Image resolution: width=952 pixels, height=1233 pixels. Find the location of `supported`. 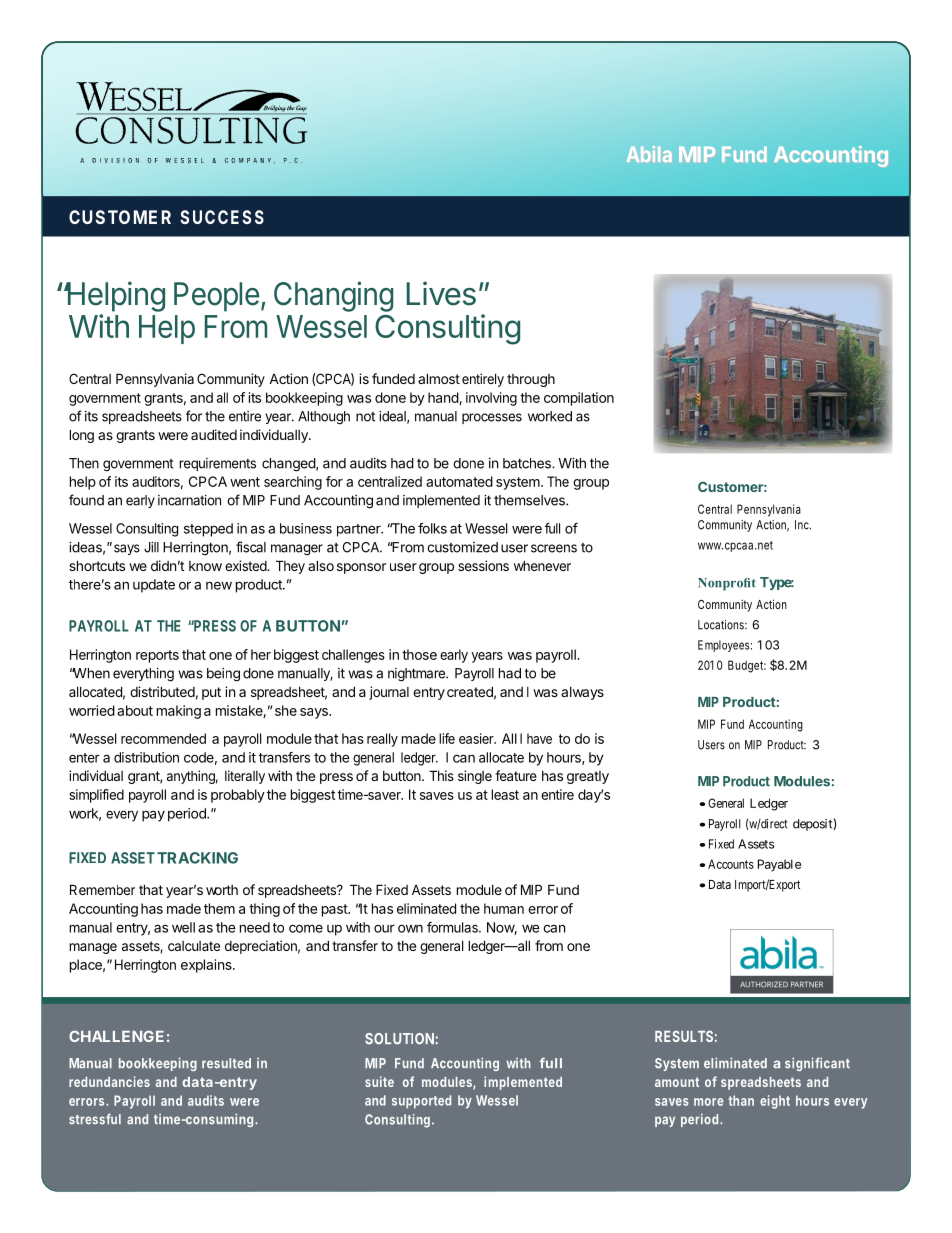

supported is located at coordinates (421, 1102).
